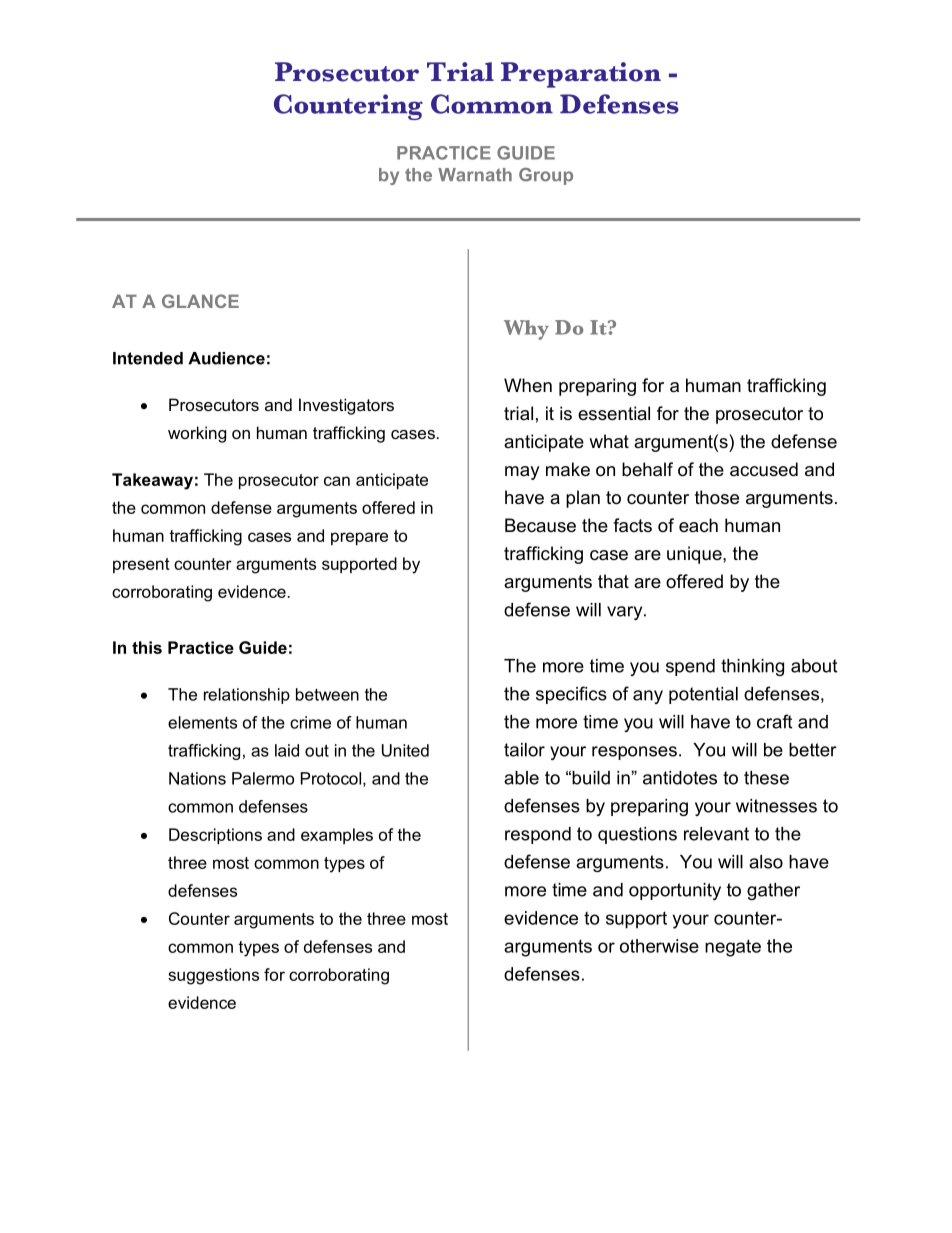  I want to click on Group, so click(546, 176).
